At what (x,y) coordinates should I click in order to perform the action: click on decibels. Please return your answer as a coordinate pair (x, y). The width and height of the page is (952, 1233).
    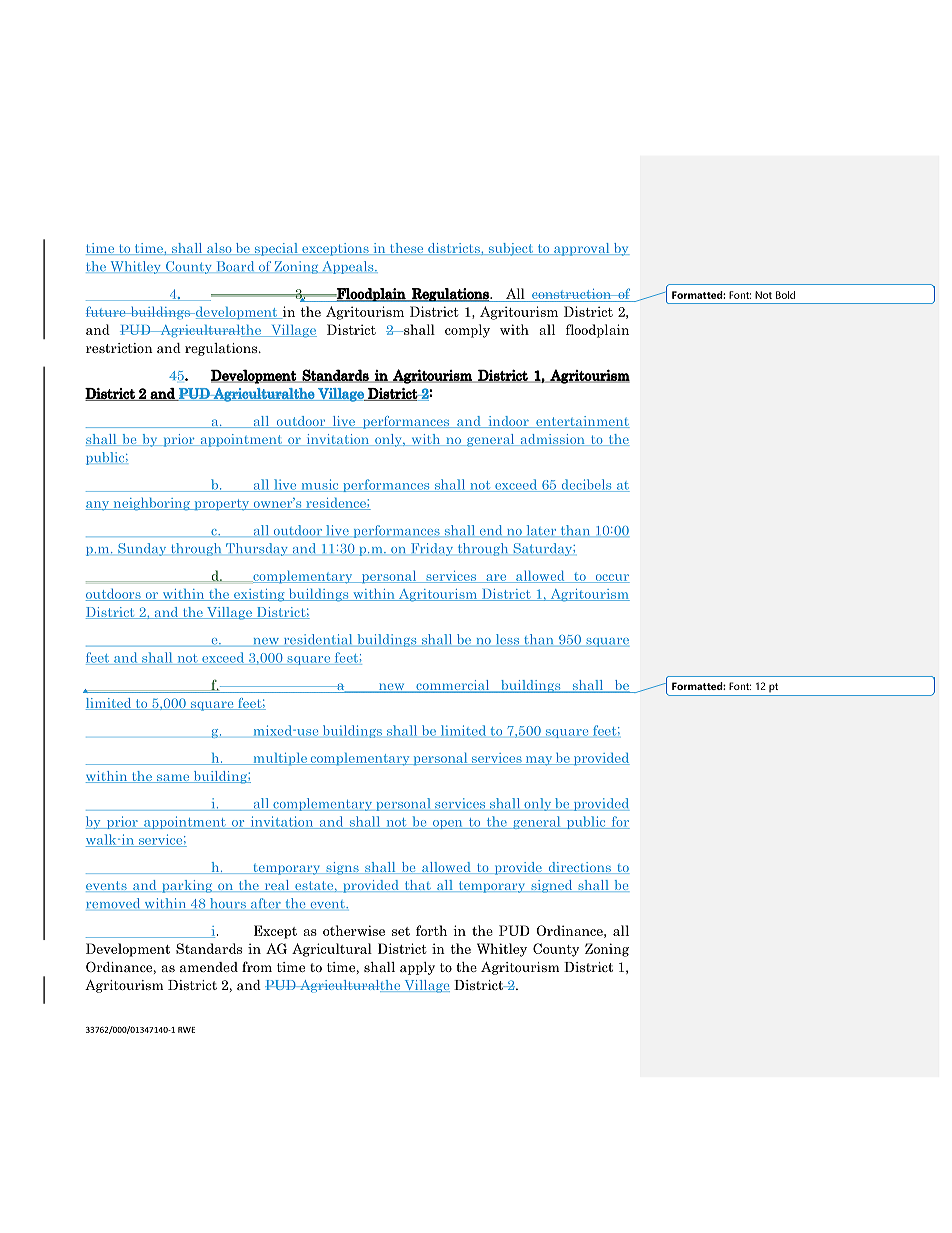
    Looking at the image, I should click on (586, 485).
